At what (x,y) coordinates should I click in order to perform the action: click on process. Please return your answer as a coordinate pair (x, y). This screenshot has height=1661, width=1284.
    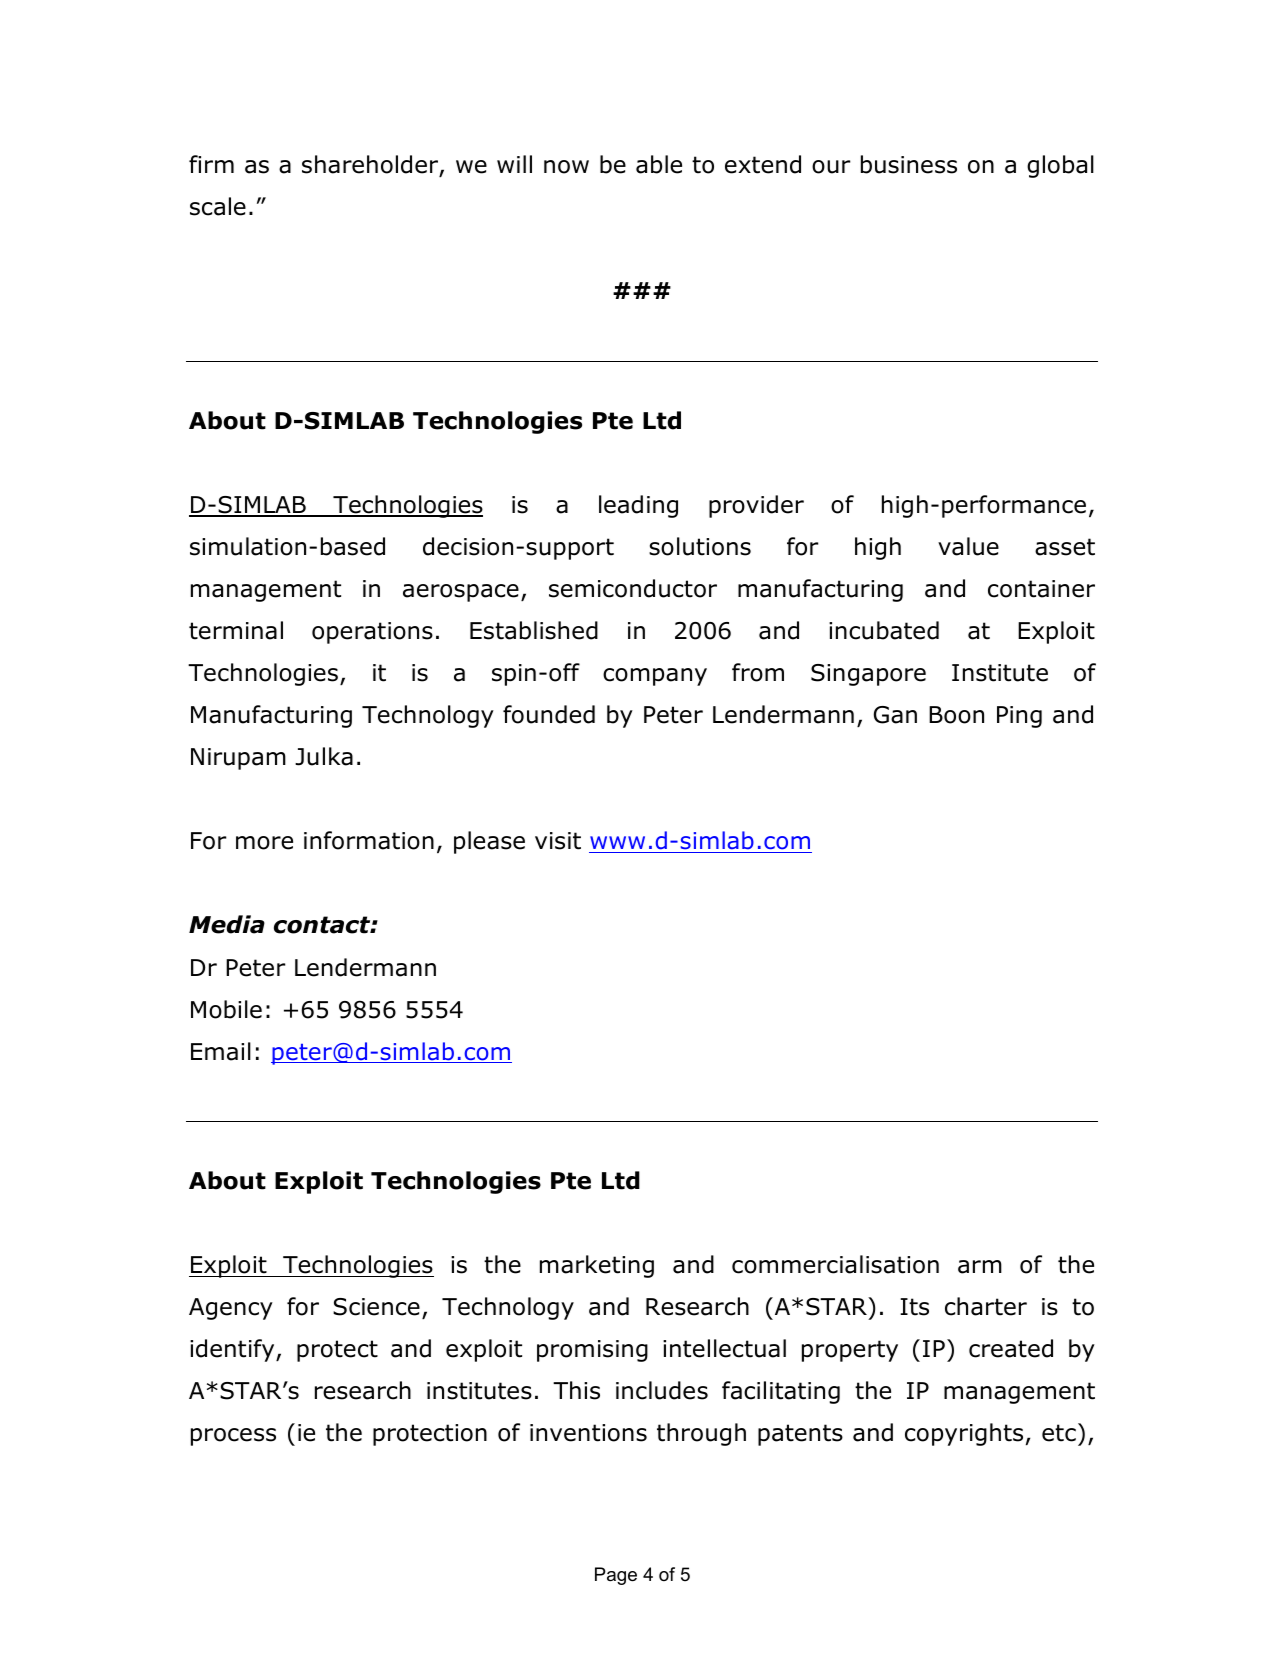
    Looking at the image, I should click on (233, 1437).
